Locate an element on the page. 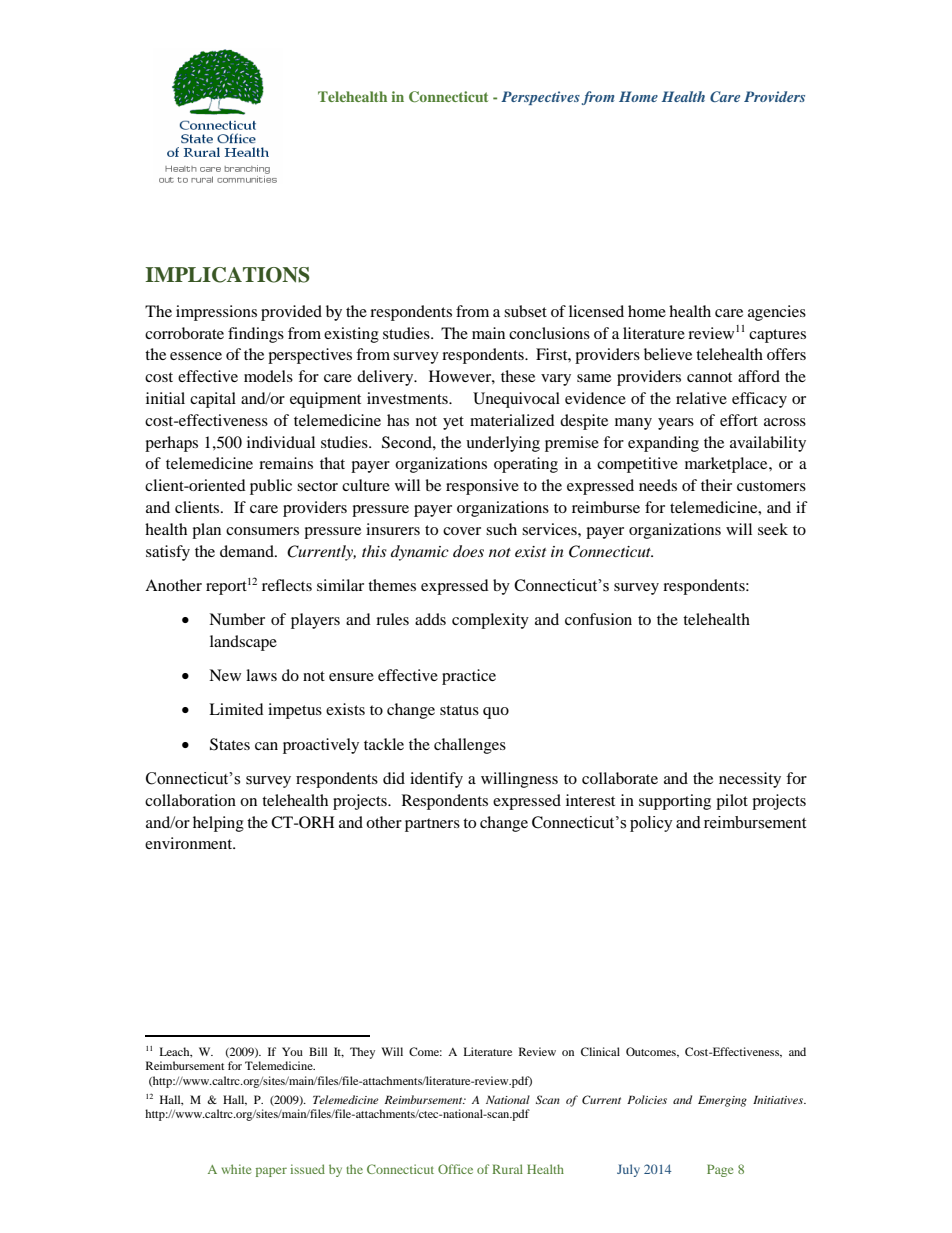  Clinical is located at coordinates (600, 1051).
